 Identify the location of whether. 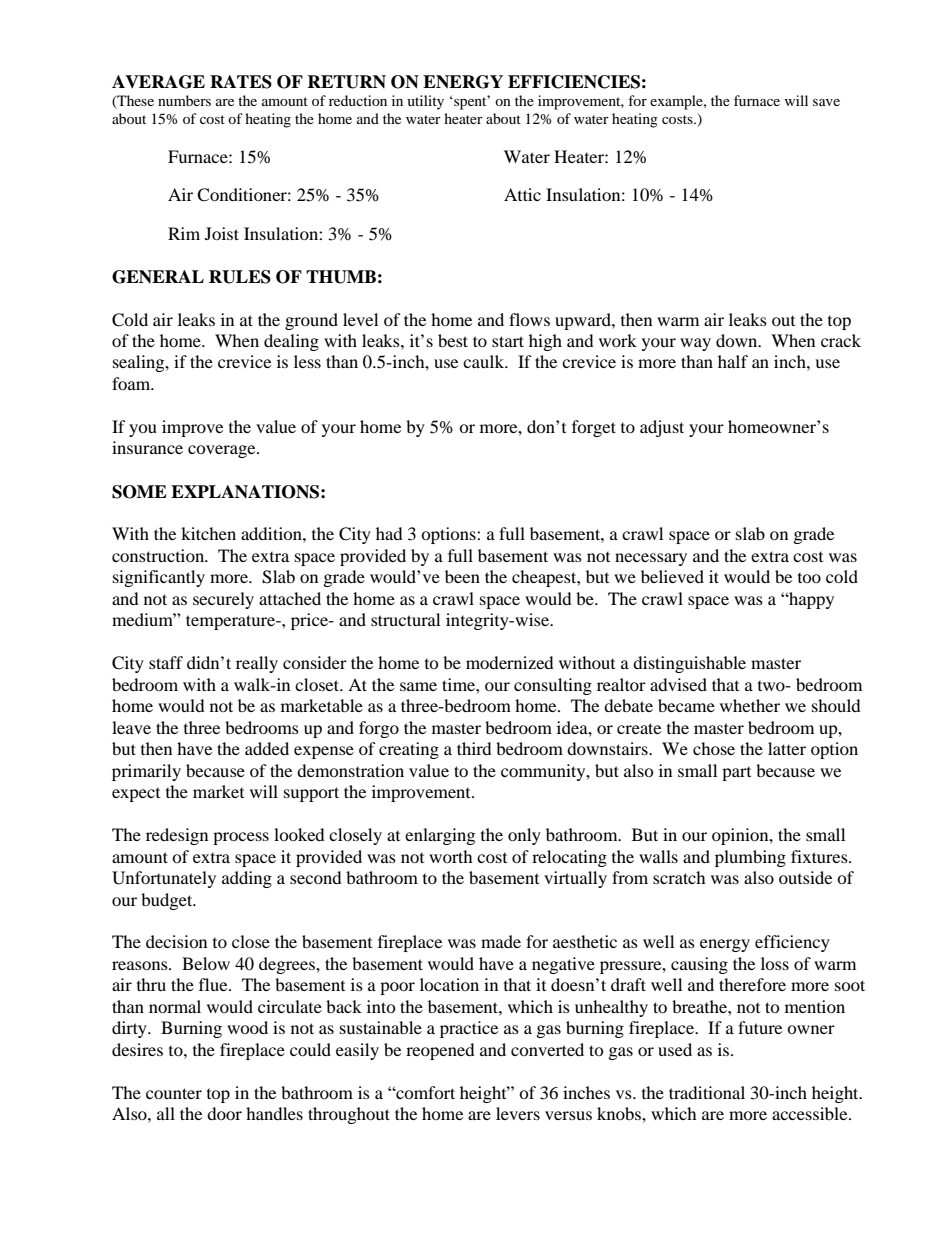
(750, 705).
